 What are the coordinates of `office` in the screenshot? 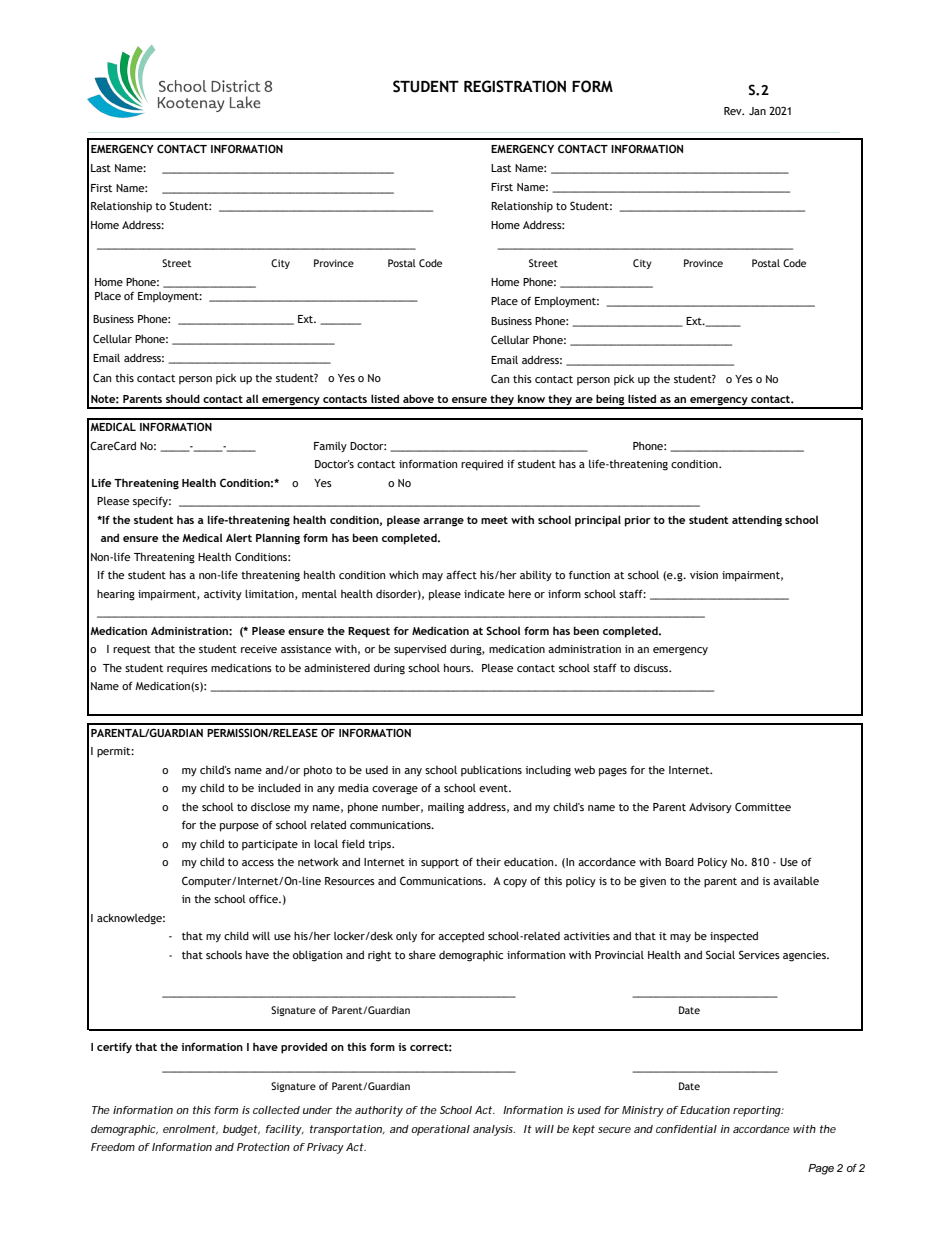 It's located at (264, 898).
